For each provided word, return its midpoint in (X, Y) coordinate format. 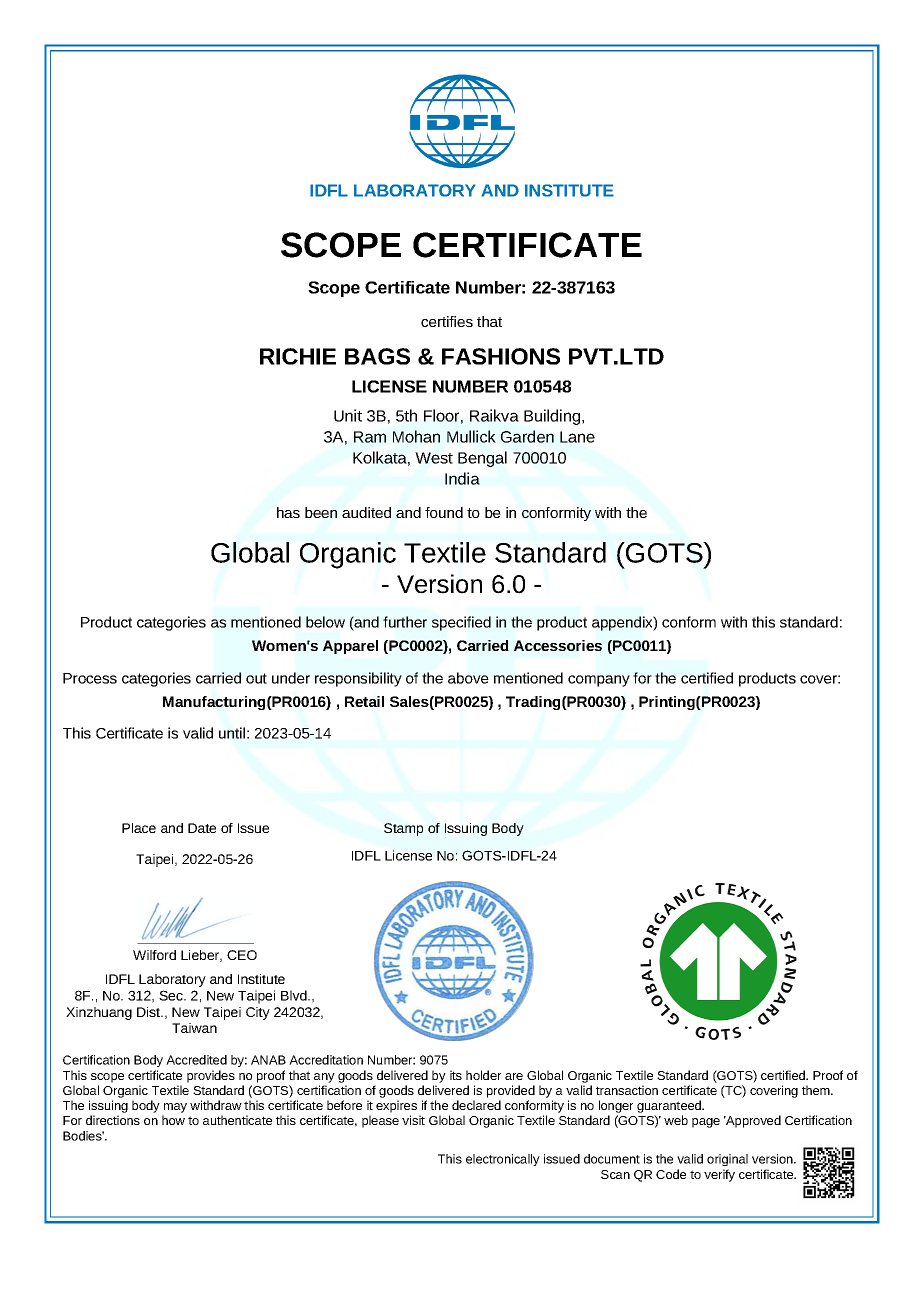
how (173, 1120)
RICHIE (298, 356)
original (727, 1160)
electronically (503, 1160)
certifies (447, 321)
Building (553, 417)
